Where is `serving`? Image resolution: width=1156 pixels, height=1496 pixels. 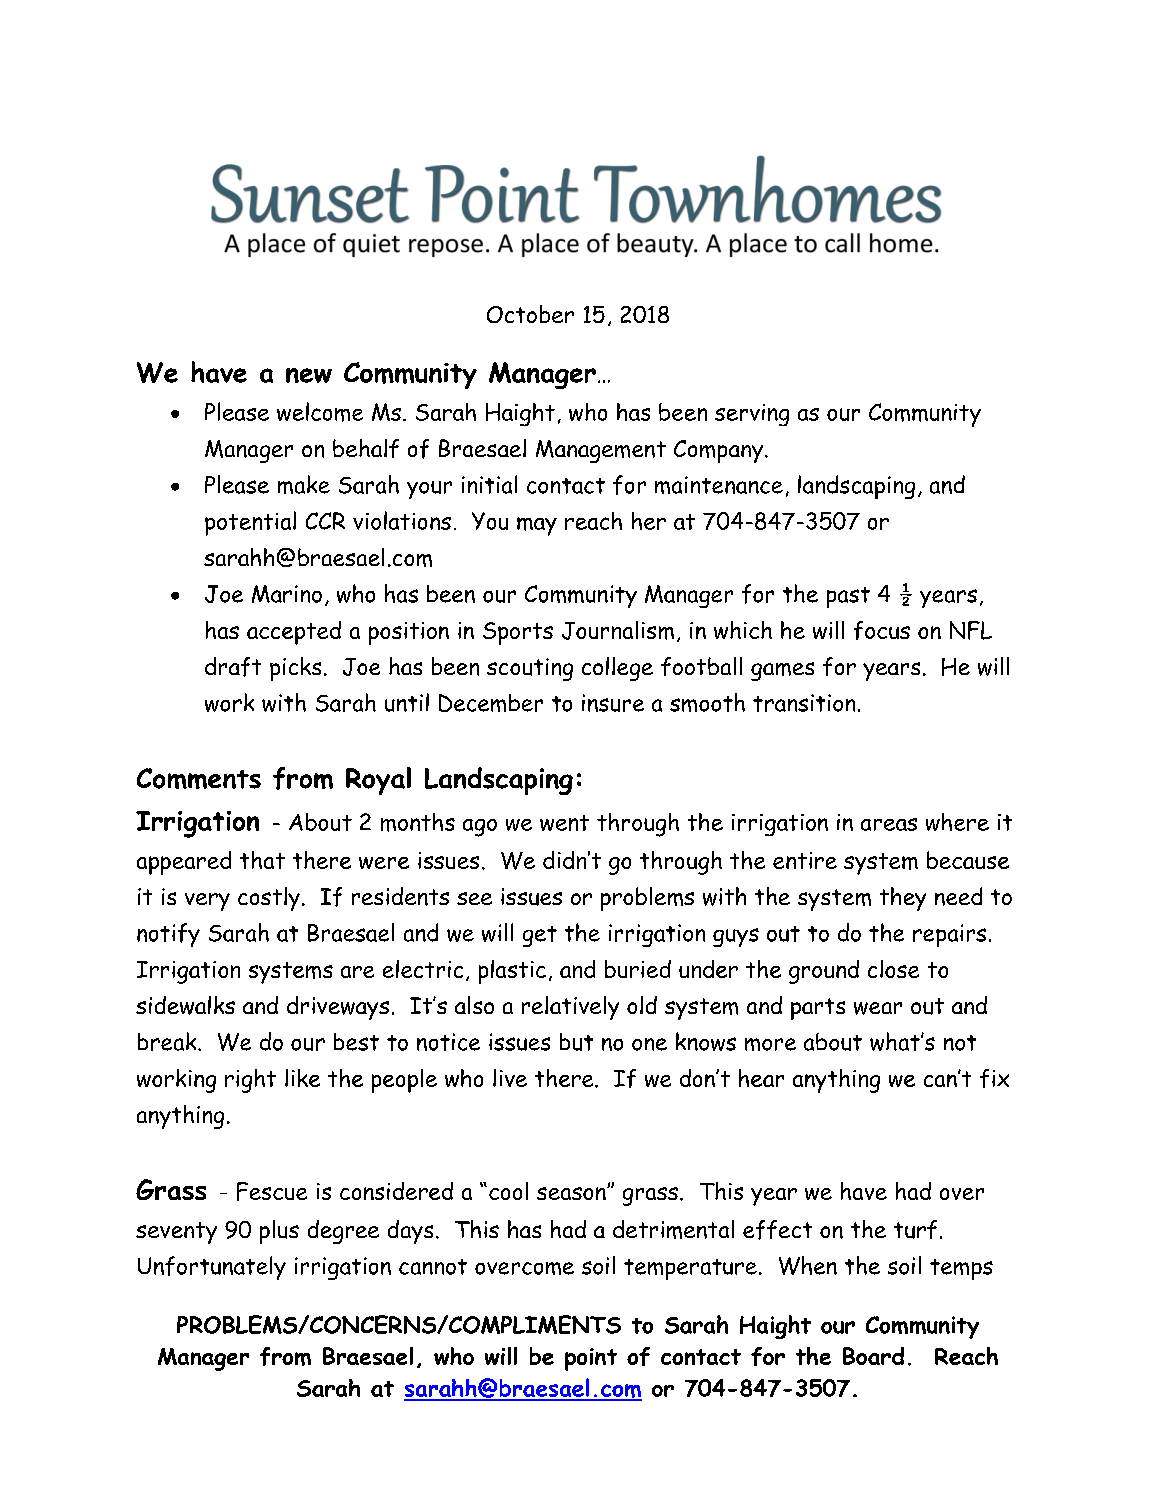 serving is located at coordinates (752, 415).
